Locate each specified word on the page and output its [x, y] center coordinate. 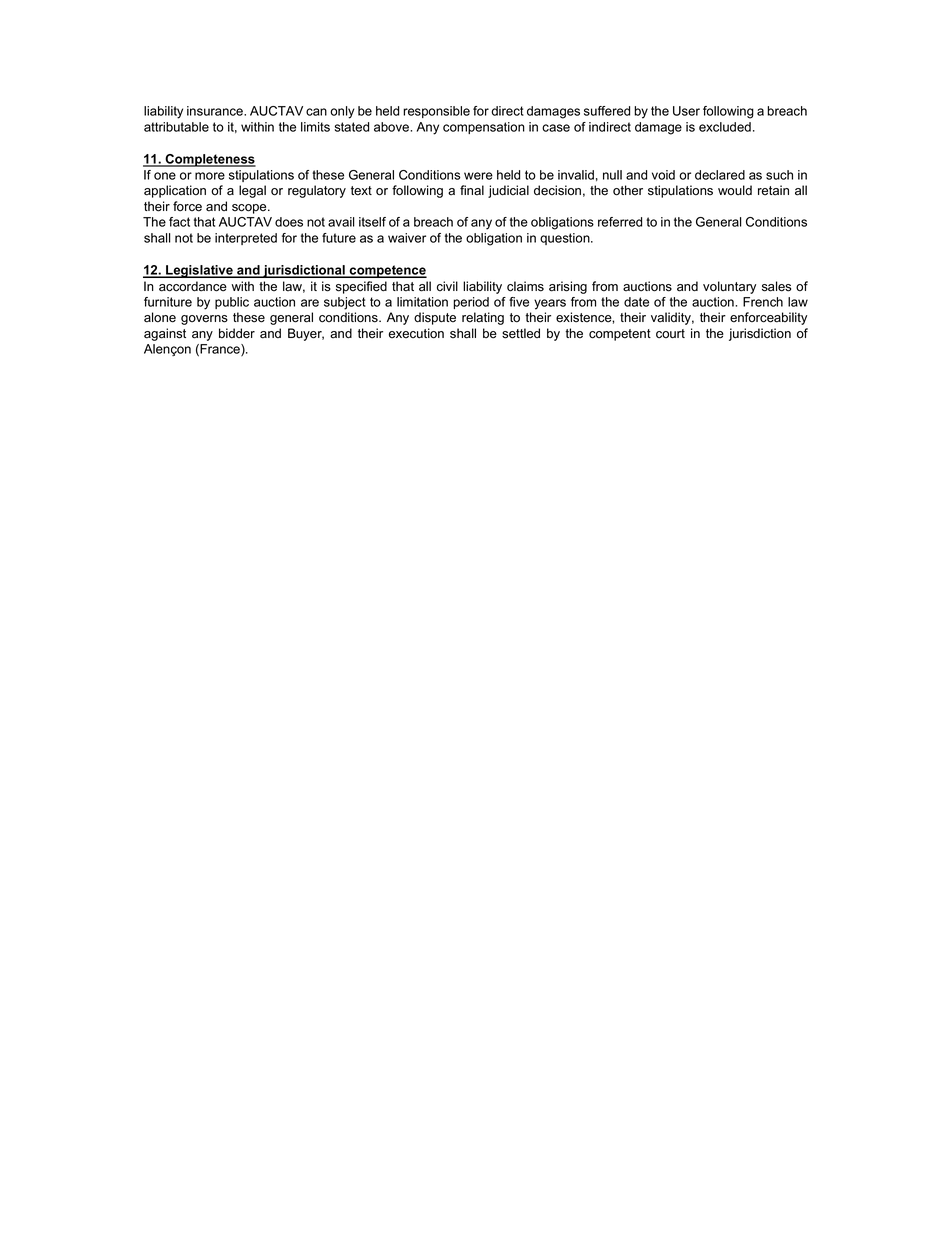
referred [620, 222]
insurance [216, 111]
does [289, 222]
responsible [436, 112]
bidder [237, 333]
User [686, 111]
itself [372, 222]
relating [483, 318]
